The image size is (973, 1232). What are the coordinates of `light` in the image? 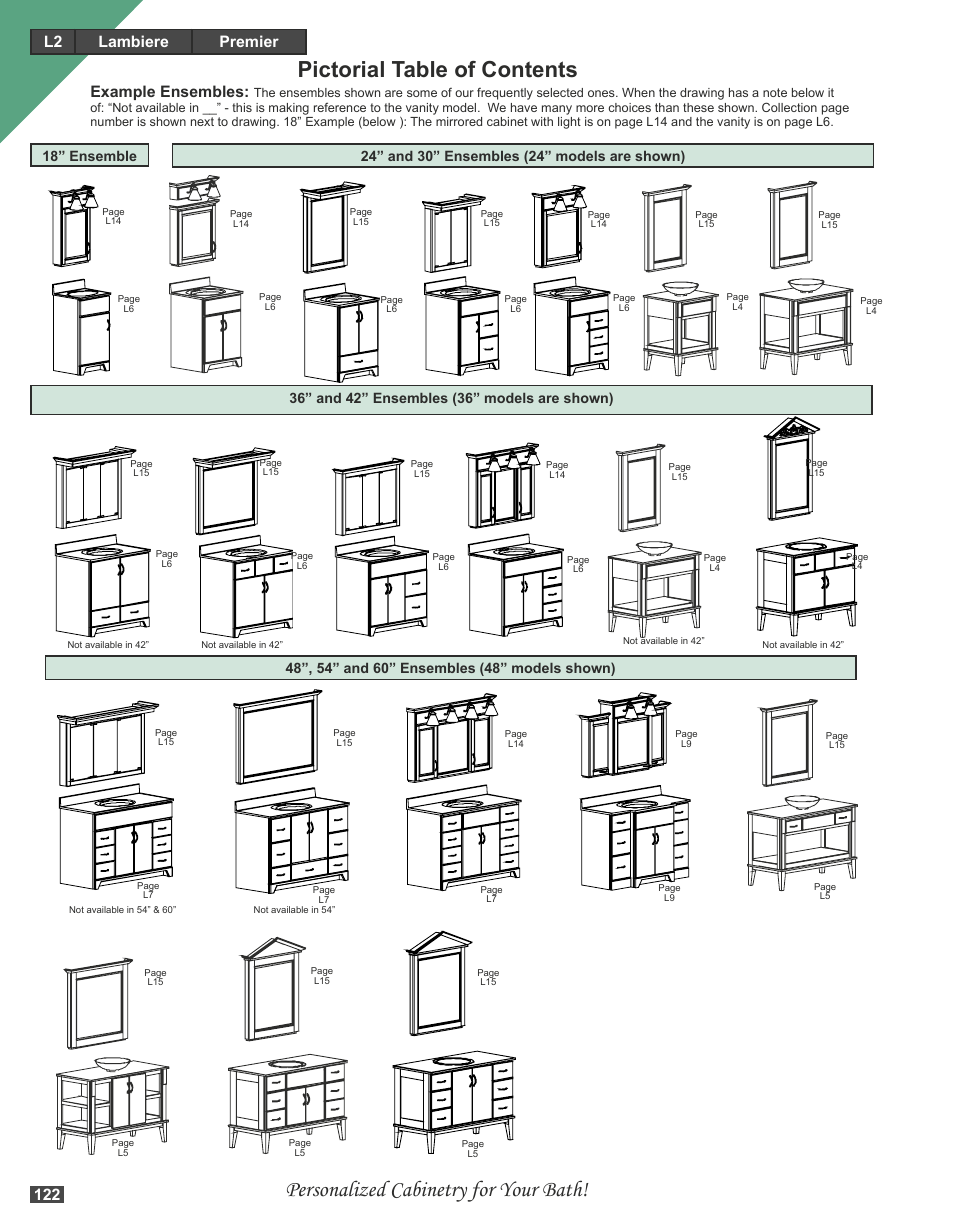 It's located at (569, 123).
